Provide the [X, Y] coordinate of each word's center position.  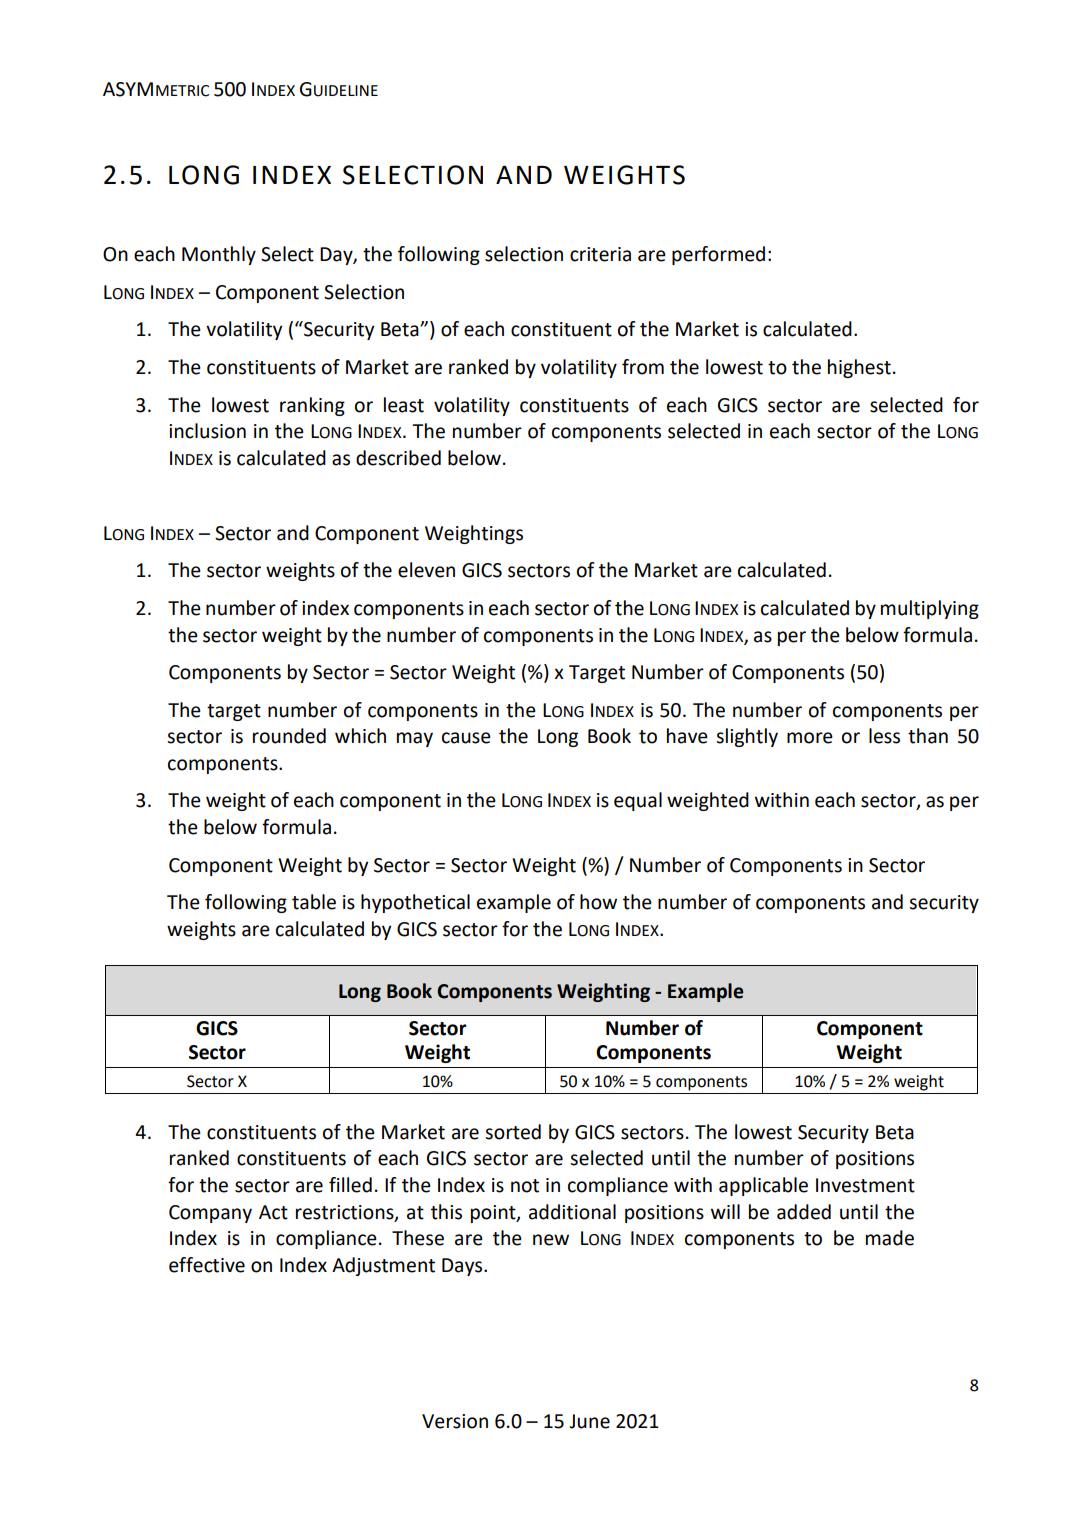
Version [455, 1421]
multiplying [930, 609]
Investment [865, 1185]
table [314, 902]
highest [859, 368]
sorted [513, 1132]
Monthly [219, 255]
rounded [289, 736]
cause [466, 738]
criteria [600, 254]
